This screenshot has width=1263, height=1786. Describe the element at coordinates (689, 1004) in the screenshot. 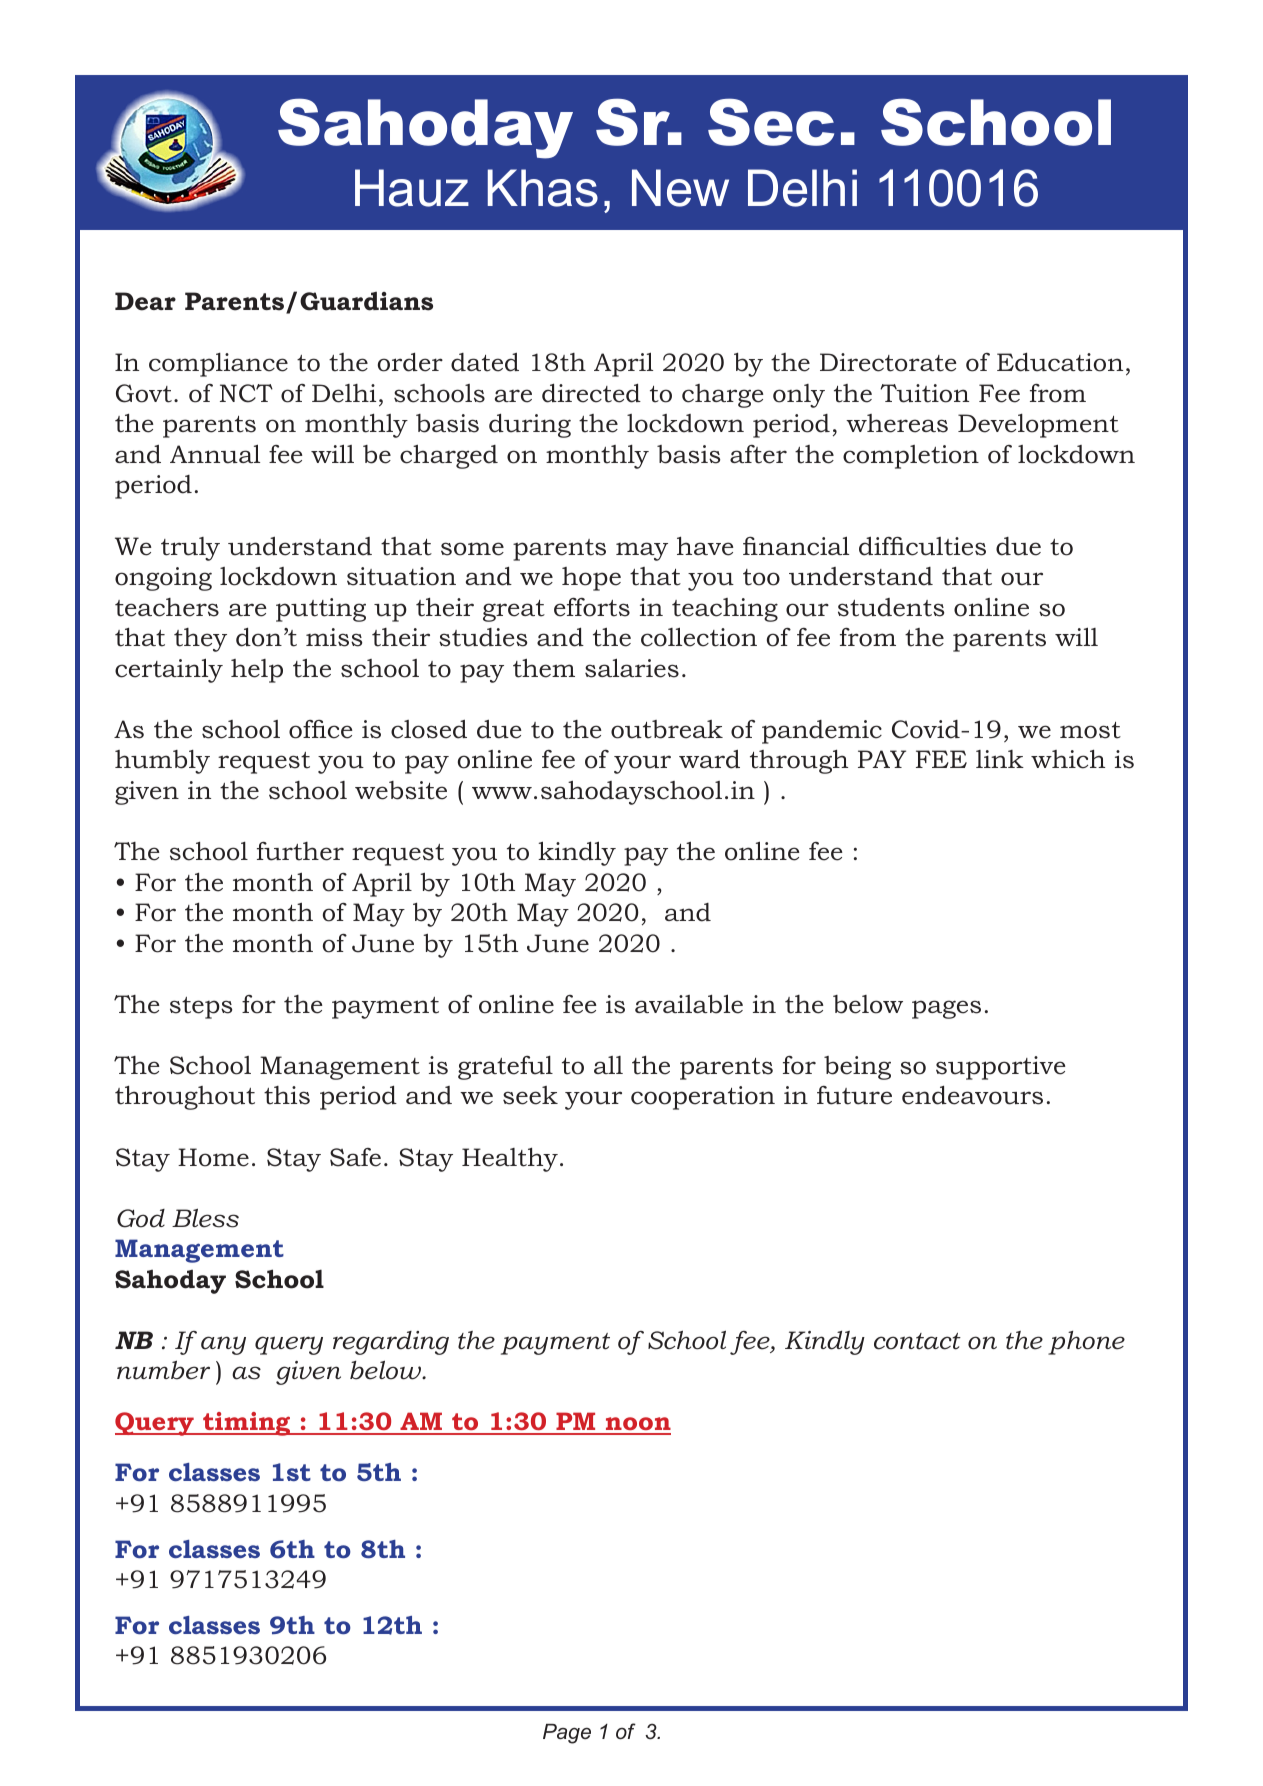

I see `available` at that location.
